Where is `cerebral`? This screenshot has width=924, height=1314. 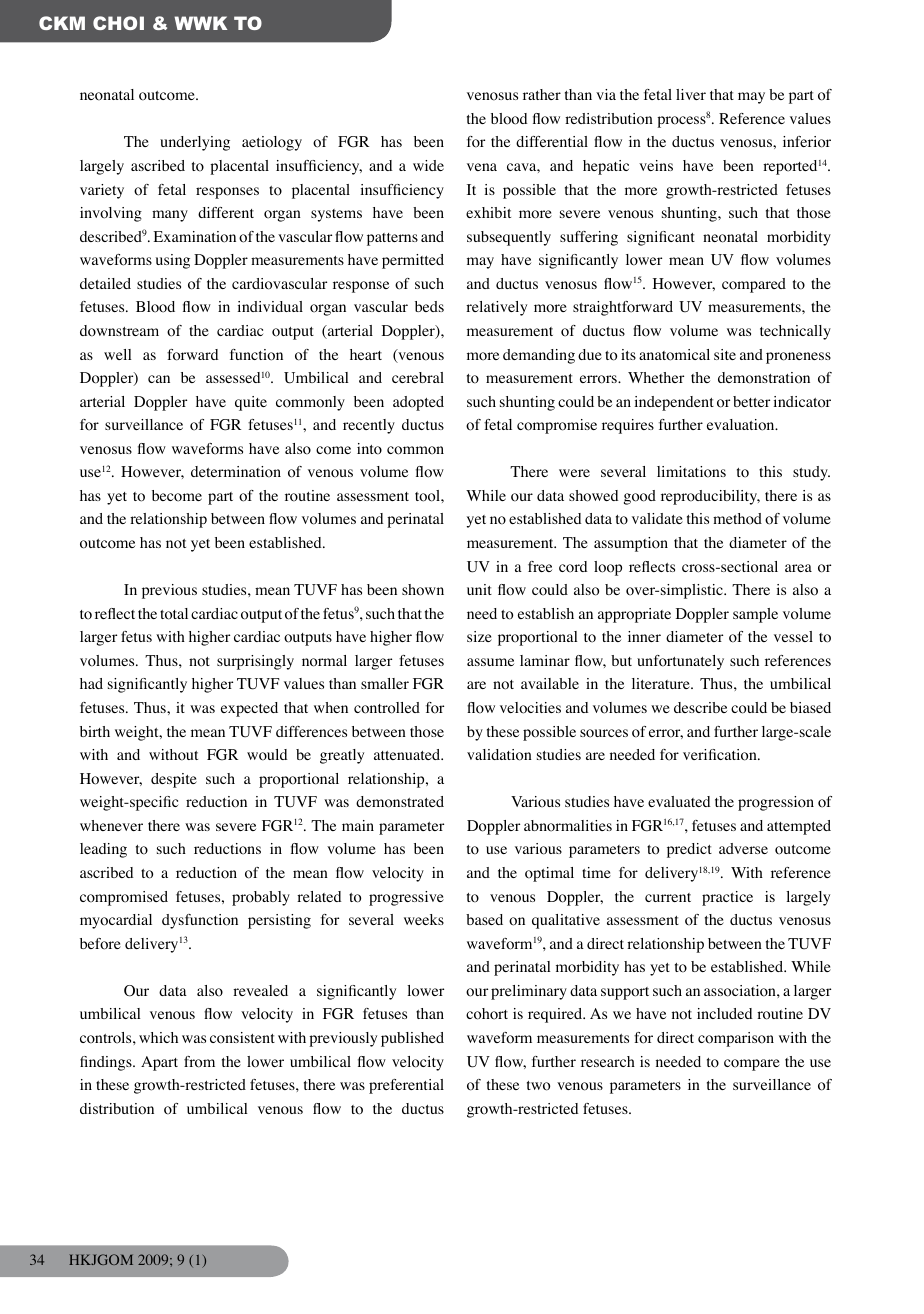
cerebral is located at coordinates (418, 377).
